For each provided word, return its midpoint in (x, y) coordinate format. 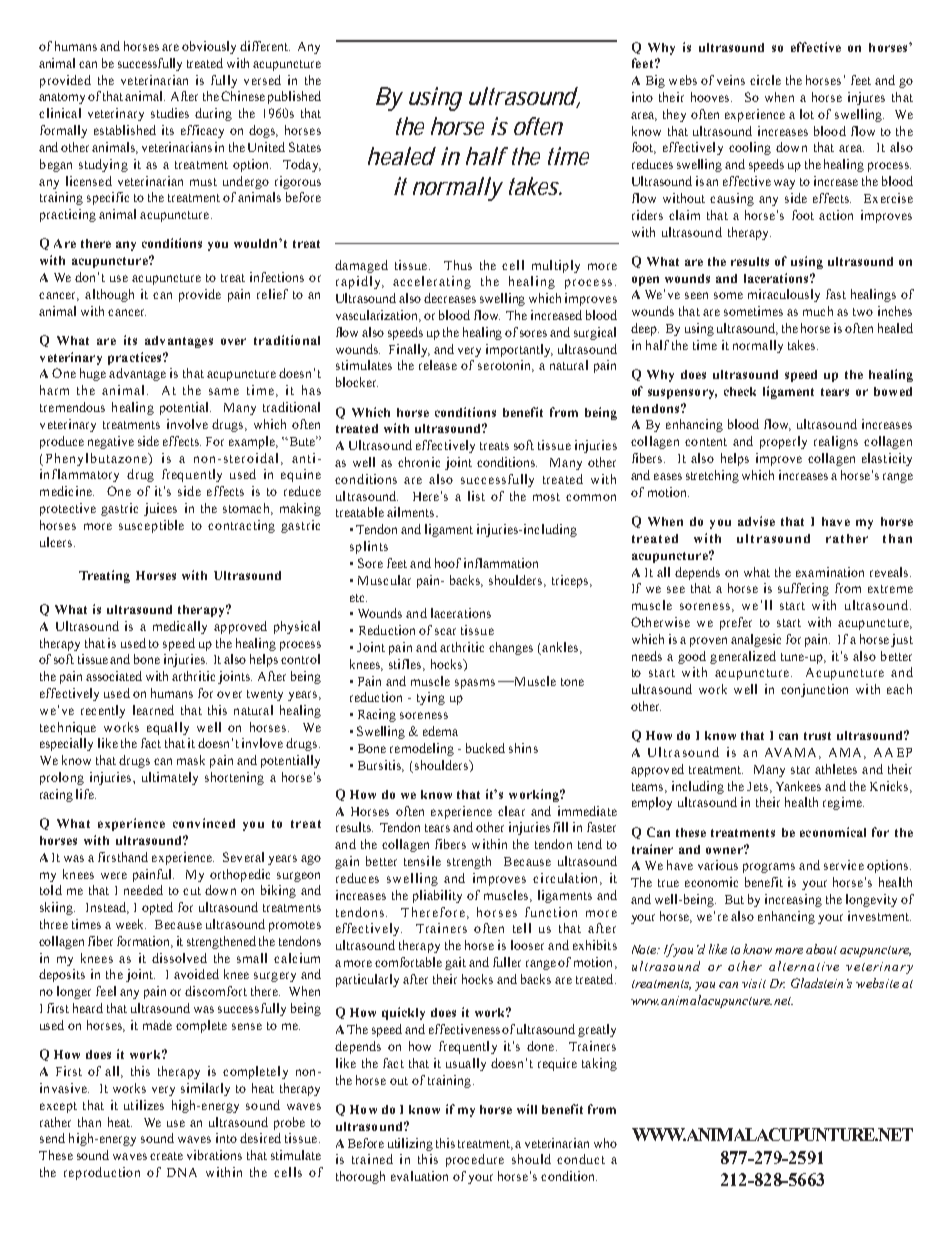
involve (187, 424)
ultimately (170, 778)
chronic (419, 462)
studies (170, 113)
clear (511, 811)
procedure (475, 1160)
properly (783, 442)
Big (655, 81)
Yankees (798, 786)
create (166, 1156)
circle (765, 80)
